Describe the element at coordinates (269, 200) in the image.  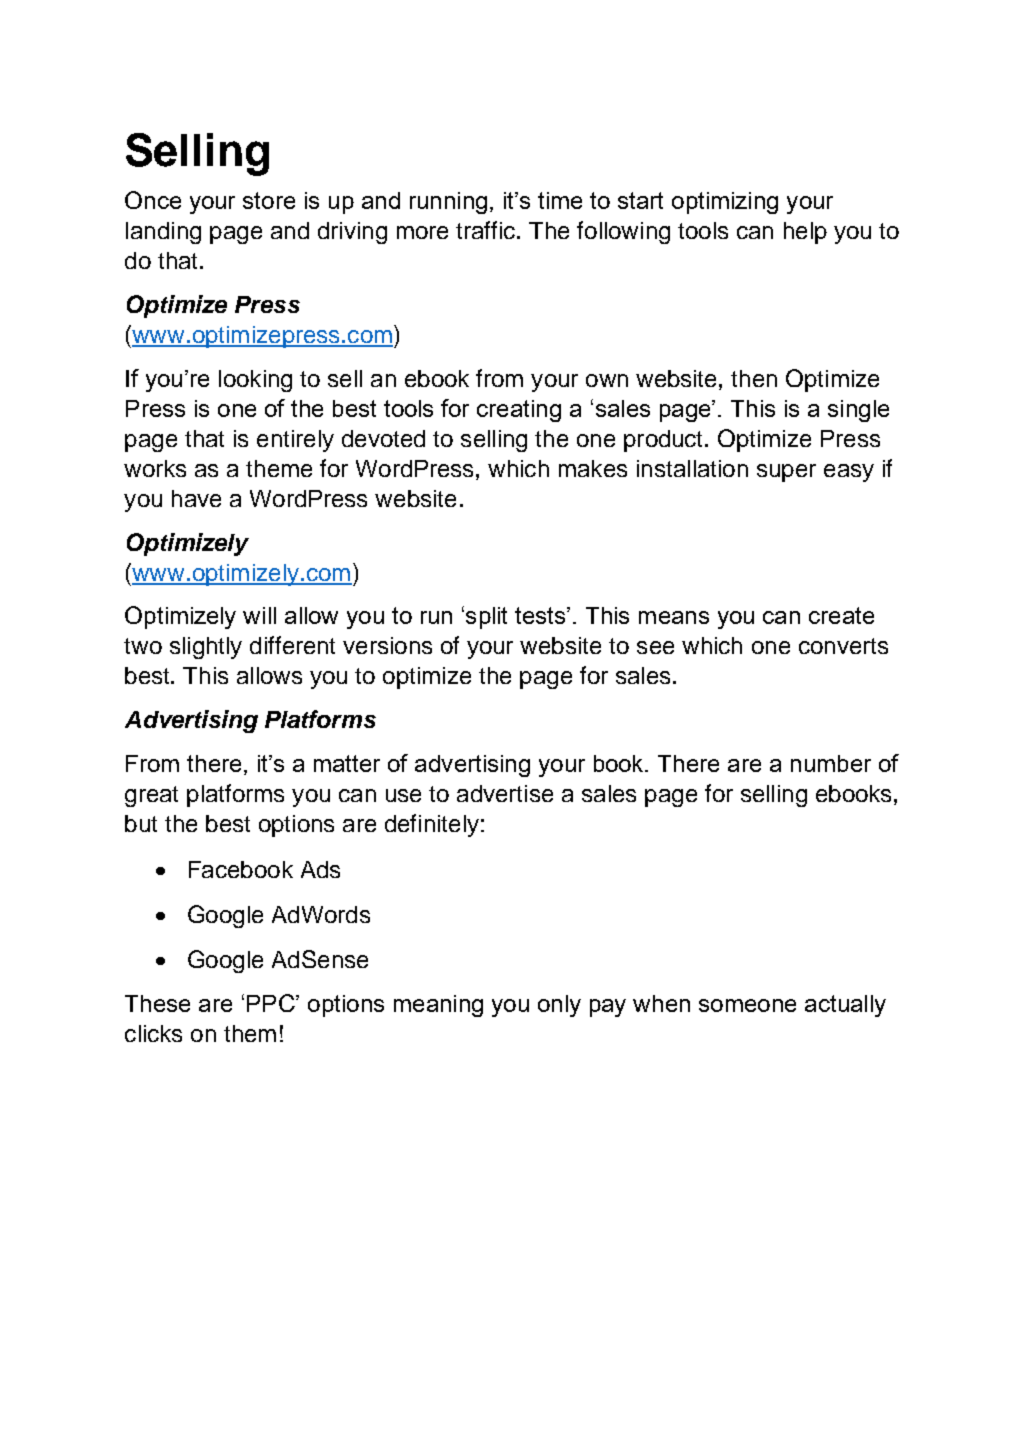
I see `store` at that location.
